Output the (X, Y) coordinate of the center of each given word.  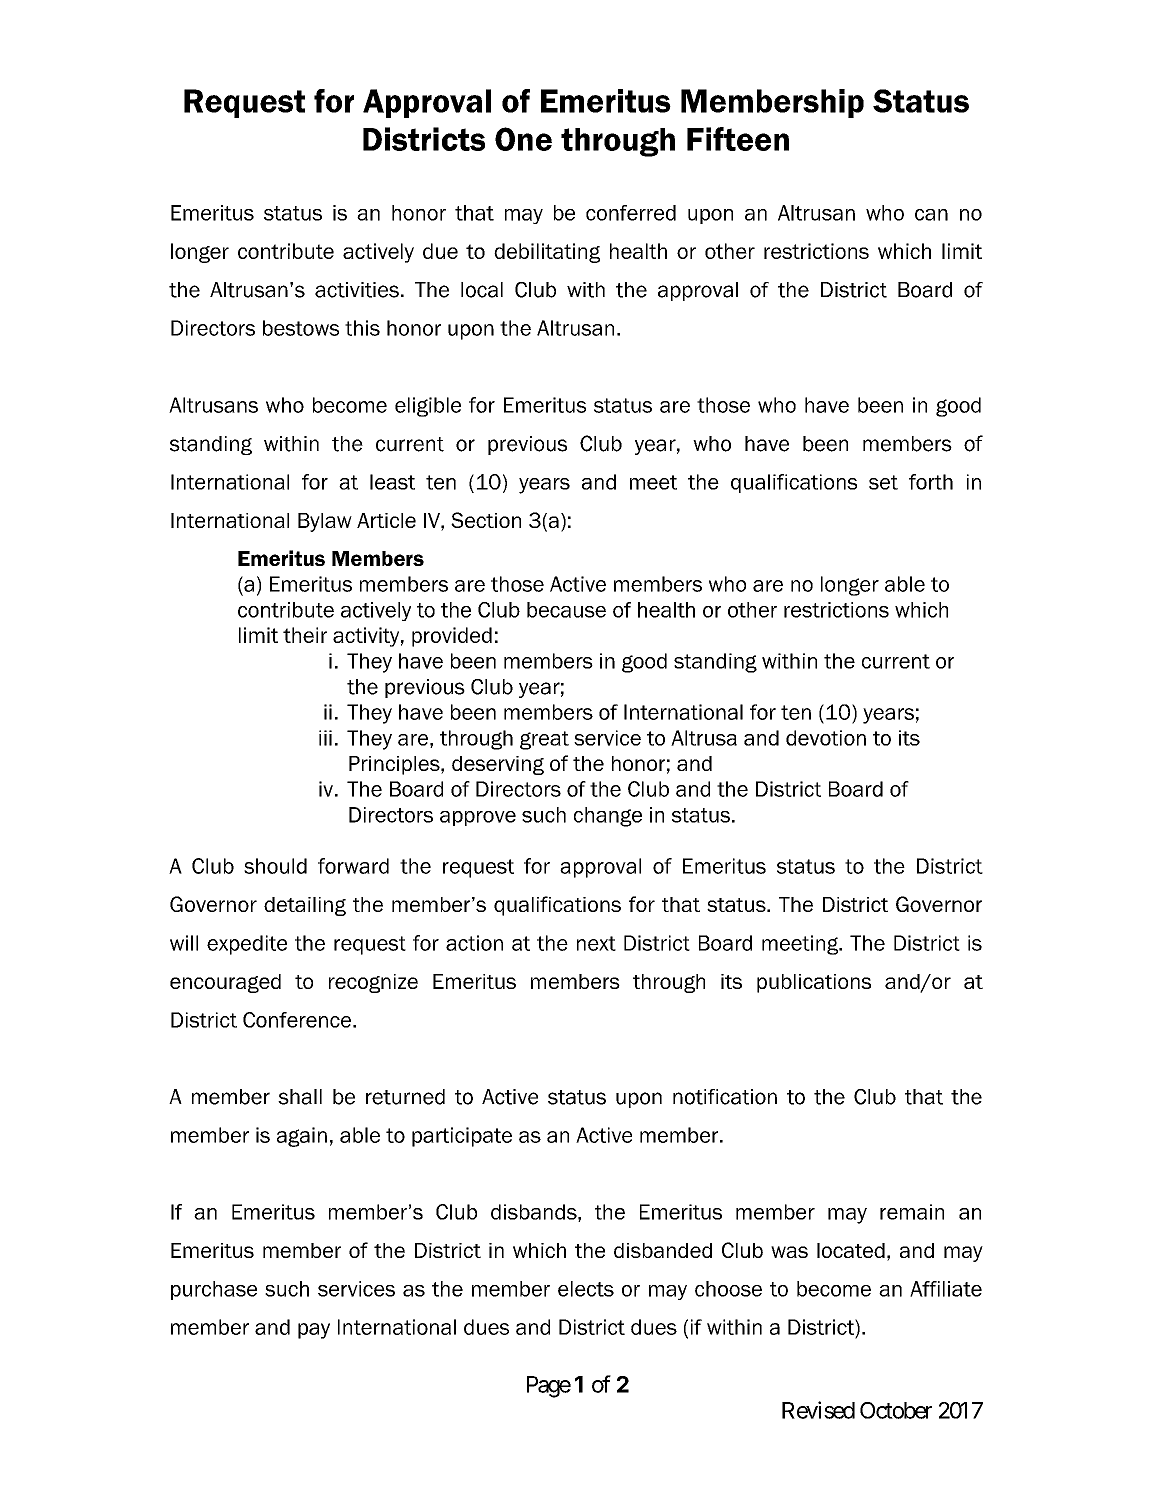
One (523, 139)
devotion (826, 738)
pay (314, 1331)
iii (325, 738)
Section (486, 520)
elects (586, 1289)
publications (814, 983)
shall (300, 1097)
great (544, 740)
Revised (818, 1410)
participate (462, 1137)
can (931, 215)
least (392, 482)
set (883, 482)
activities (357, 290)
